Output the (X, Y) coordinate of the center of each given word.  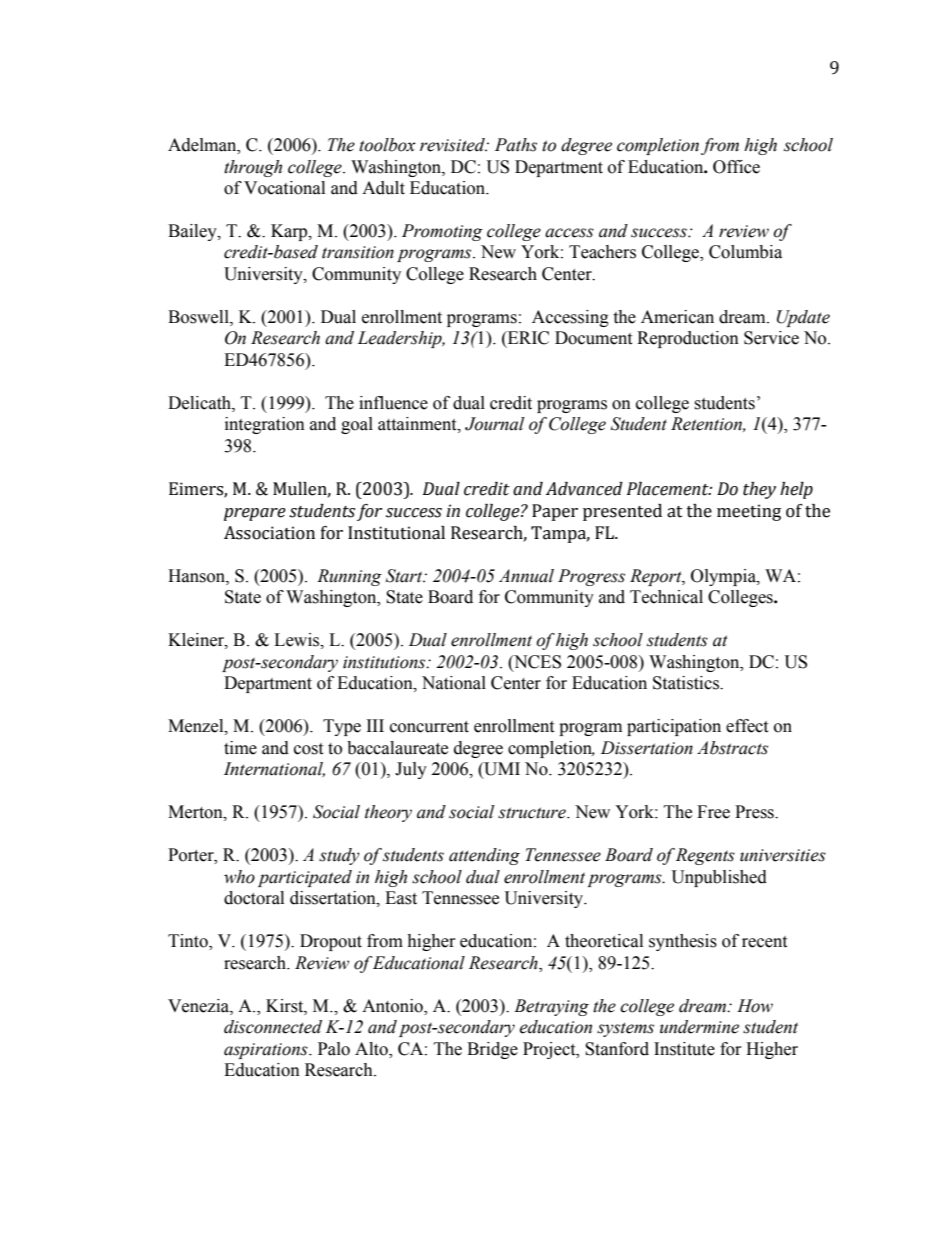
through (253, 168)
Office (736, 167)
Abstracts (732, 748)
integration (265, 425)
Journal (494, 424)
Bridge (492, 1050)
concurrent (429, 727)
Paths (516, 145)
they (759, 490)
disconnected (273, 1027)
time (240, 748)
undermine (699, 1027)
